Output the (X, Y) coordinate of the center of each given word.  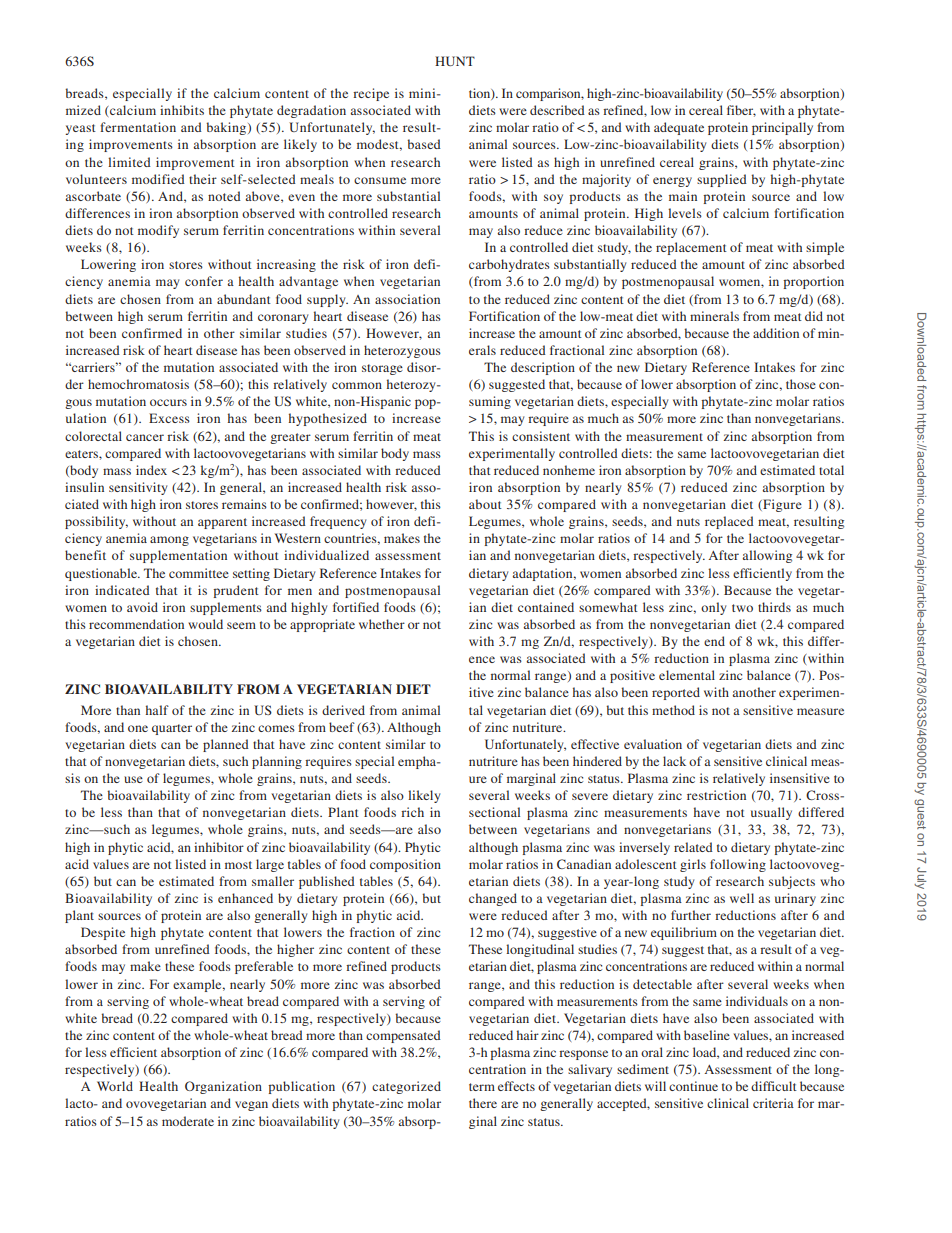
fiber (741, 111)
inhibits (182, 110)
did (814, 316)
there (483, 1103)
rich (412, 812)
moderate (188, 1121)
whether (382, 624)
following (738, 865)
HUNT (455, 61)
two (742, 608)
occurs (168, 402)
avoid (142, 607)
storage (382, 369)
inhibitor (219, 847)
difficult (774, 1086)
